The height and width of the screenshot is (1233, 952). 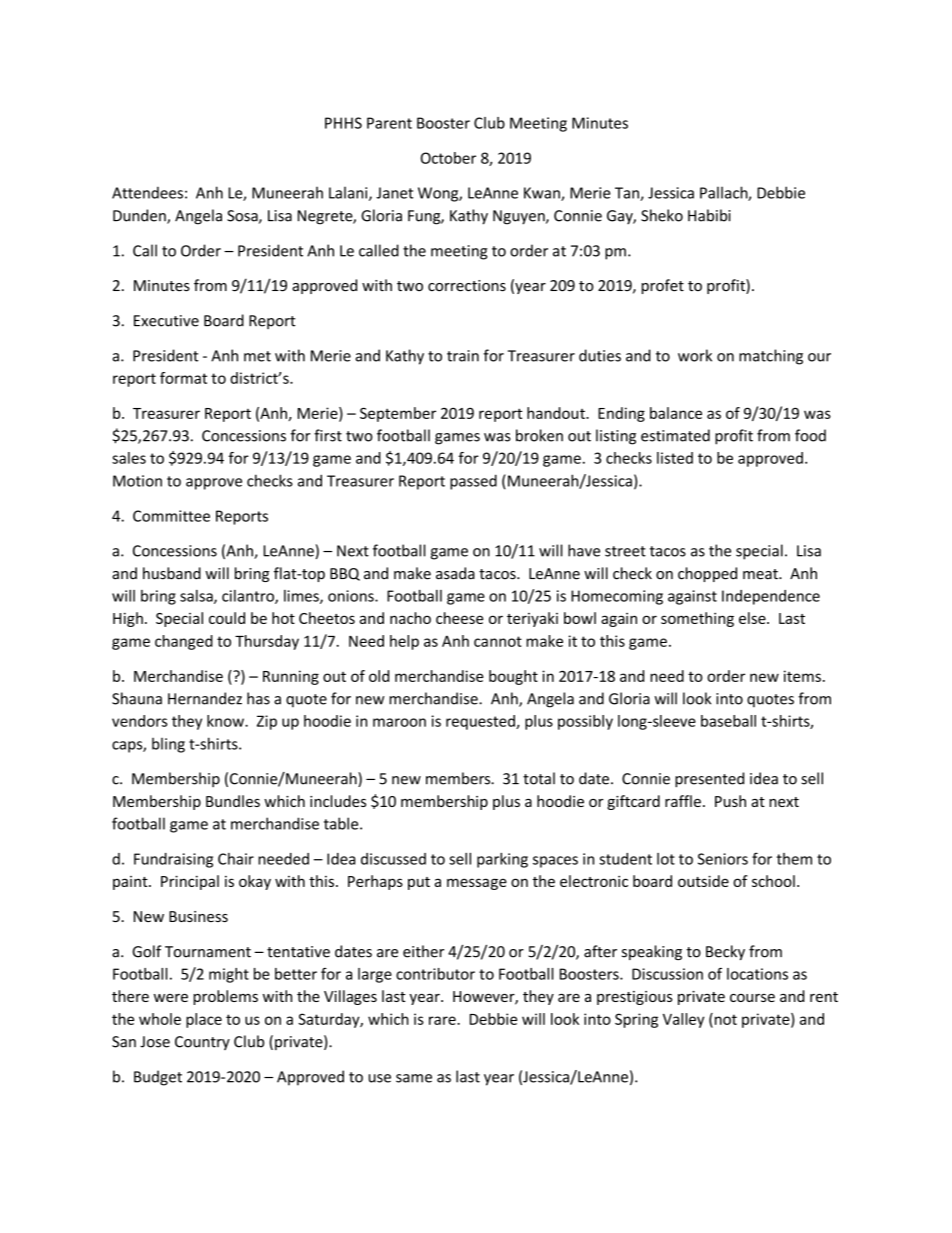 I want to click on Country, so click(x=202, y=1043).
